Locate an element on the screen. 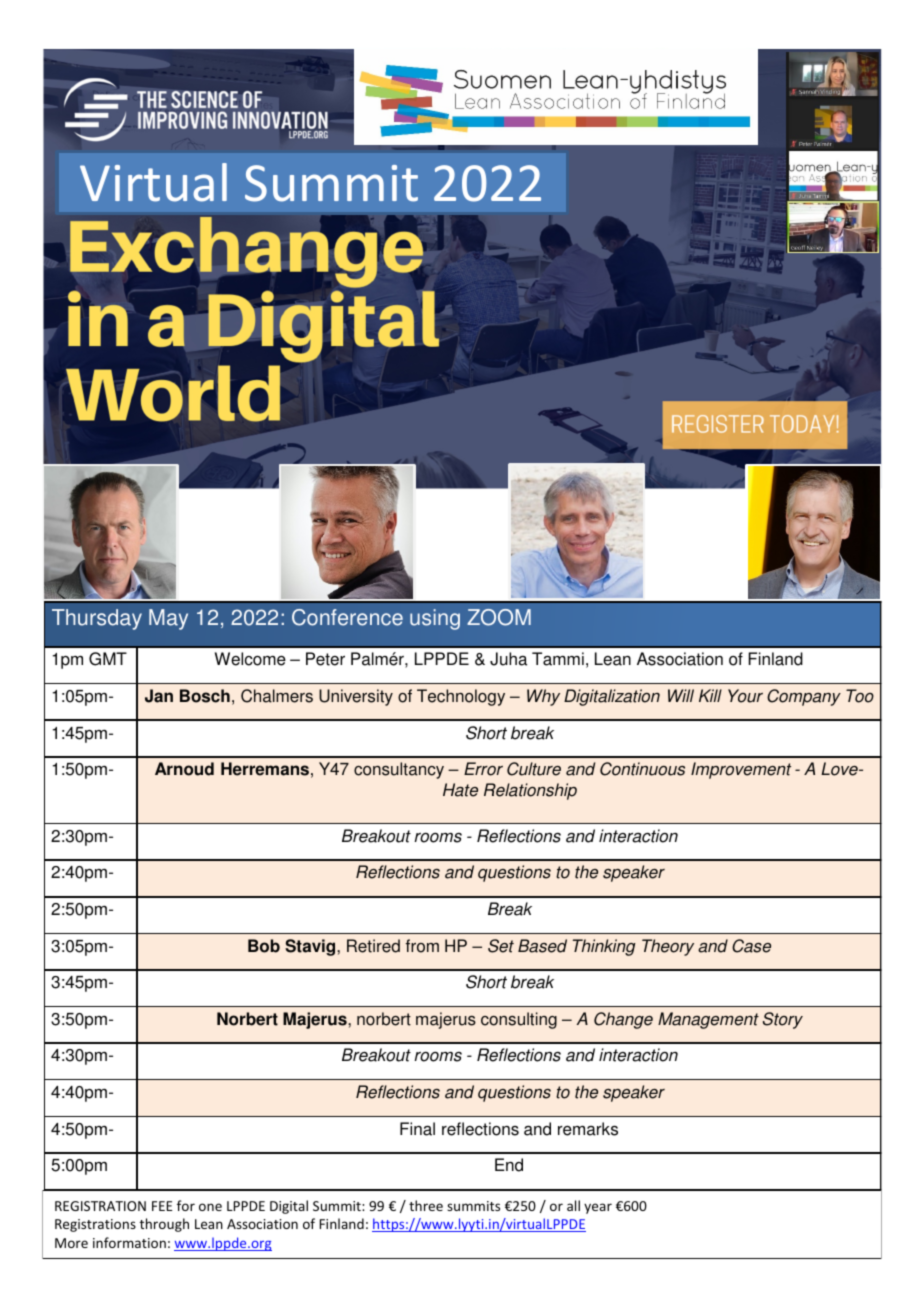 The image size is (924, 1308). year is located at coordinates (598, 1208).
